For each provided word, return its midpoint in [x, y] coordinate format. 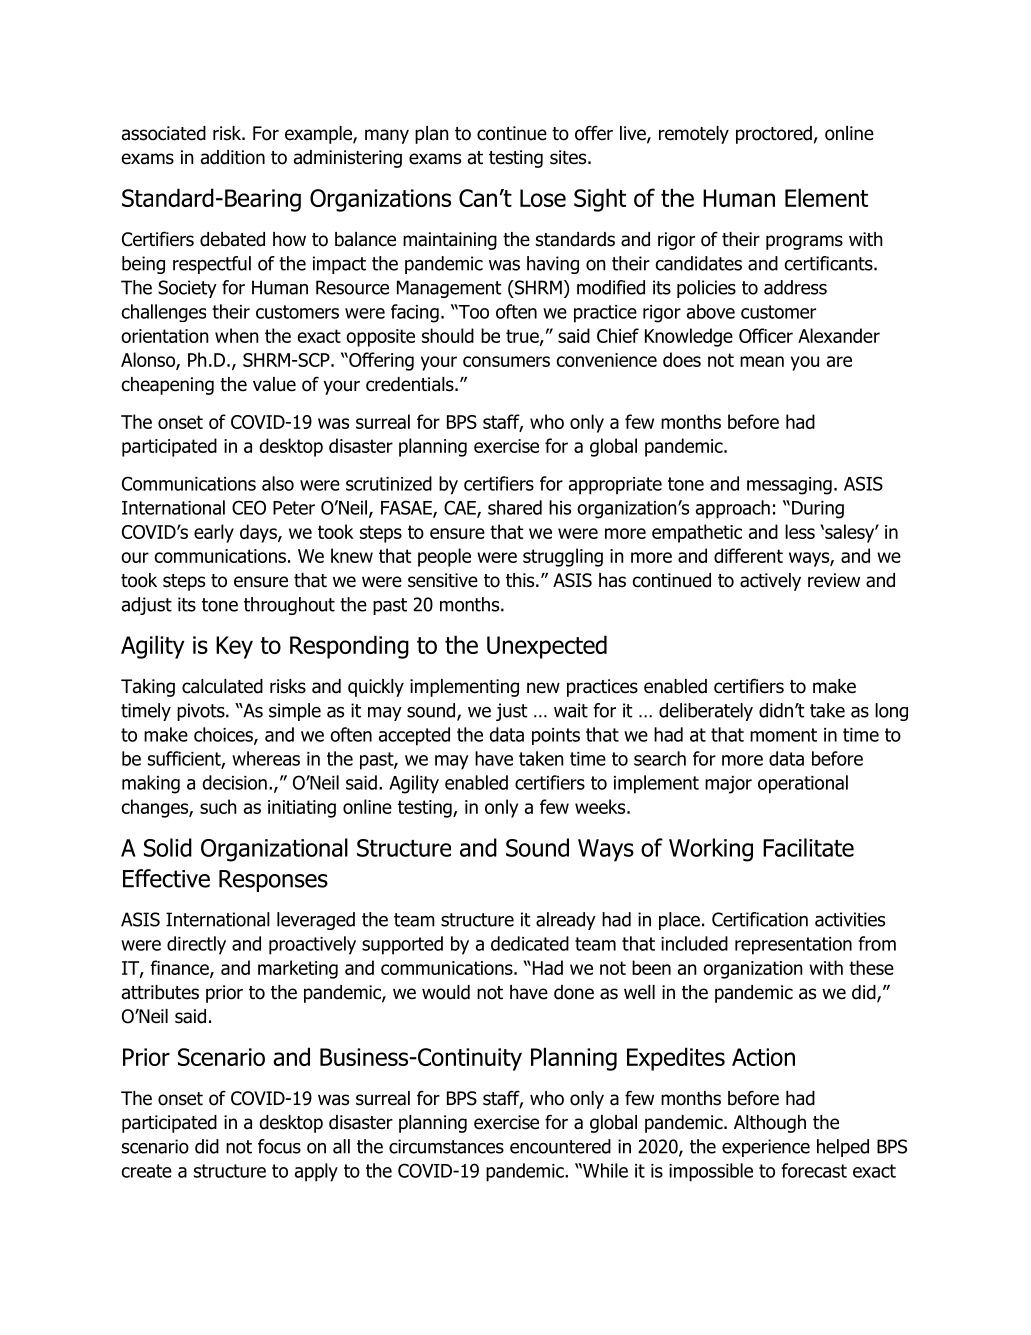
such [218, 806]
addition [233, 157]
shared [515, 507]
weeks [601, 806]
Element [826, 197]
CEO [249, 507]
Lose [543, 198]
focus [279, 1146]
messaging [789, 486]
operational [803, 784]
